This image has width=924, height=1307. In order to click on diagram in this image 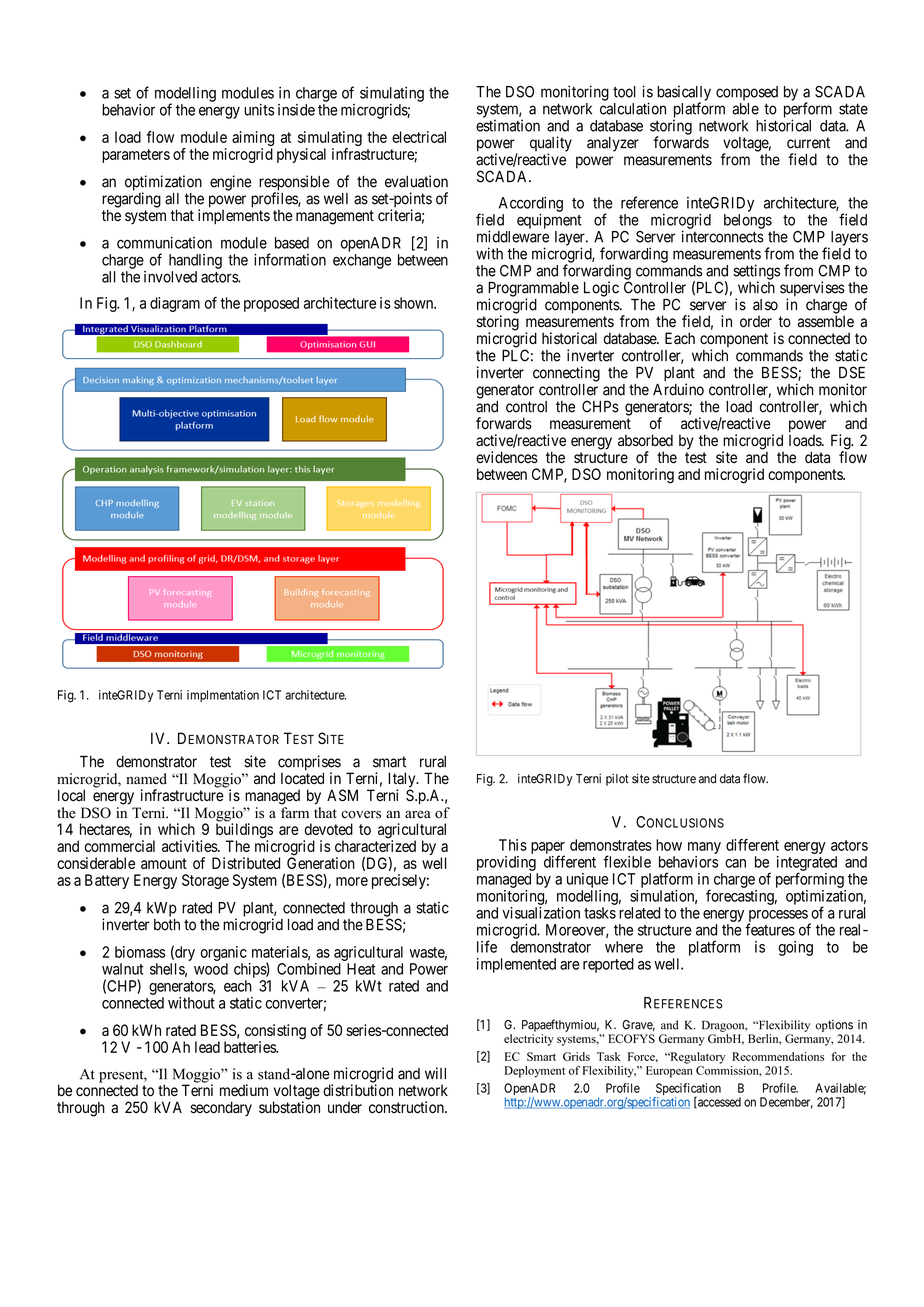, I will do `click(175, 304)`.
